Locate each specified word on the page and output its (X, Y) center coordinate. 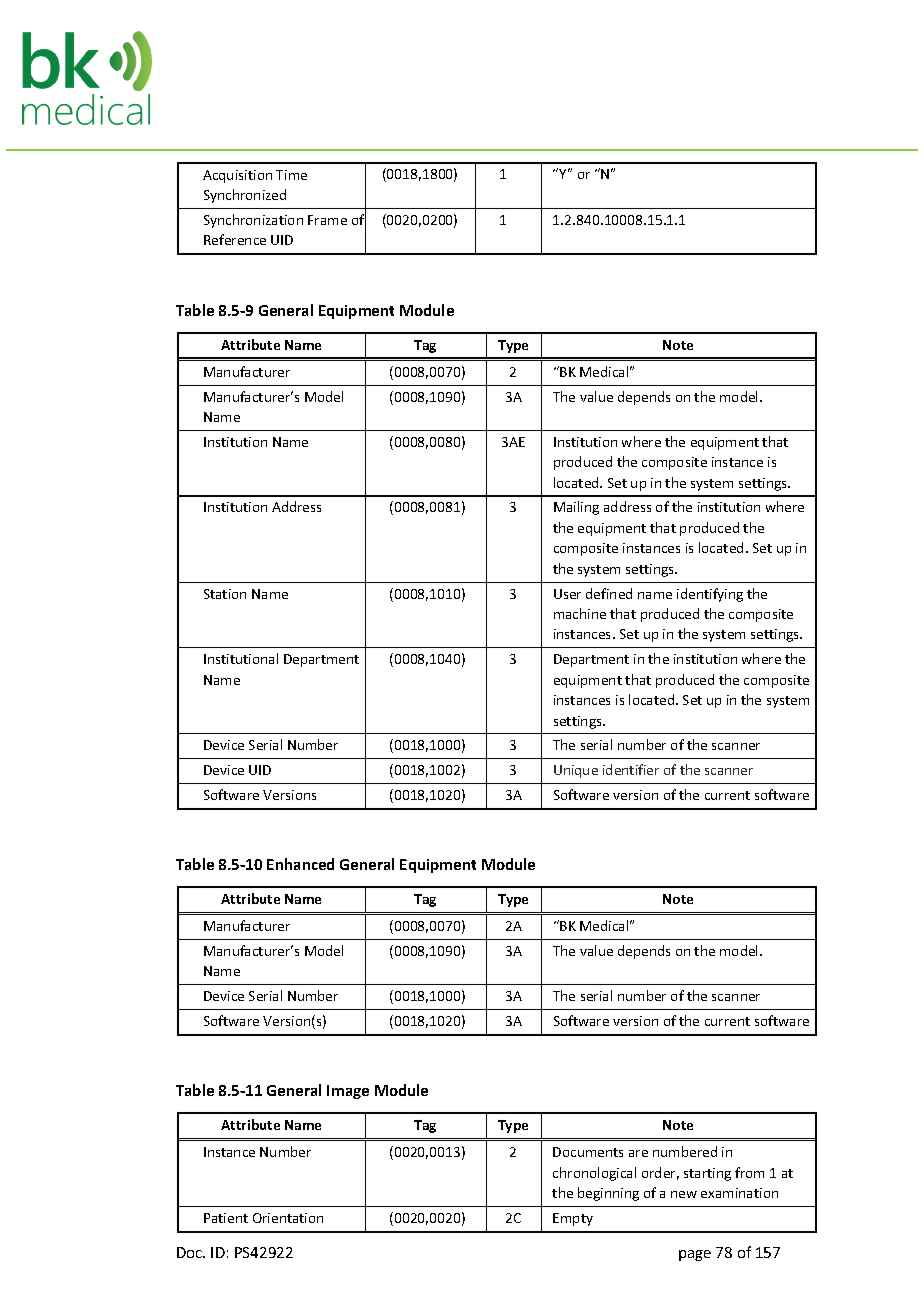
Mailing (576, 508)
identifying (710, 595)
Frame (327, 220)
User (567, 594)
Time (291, 175)
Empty (573, 1219)
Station (225, 594)
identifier (631, 769)
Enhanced (300, 864)
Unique (576, 771)
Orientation (288, 1218)
